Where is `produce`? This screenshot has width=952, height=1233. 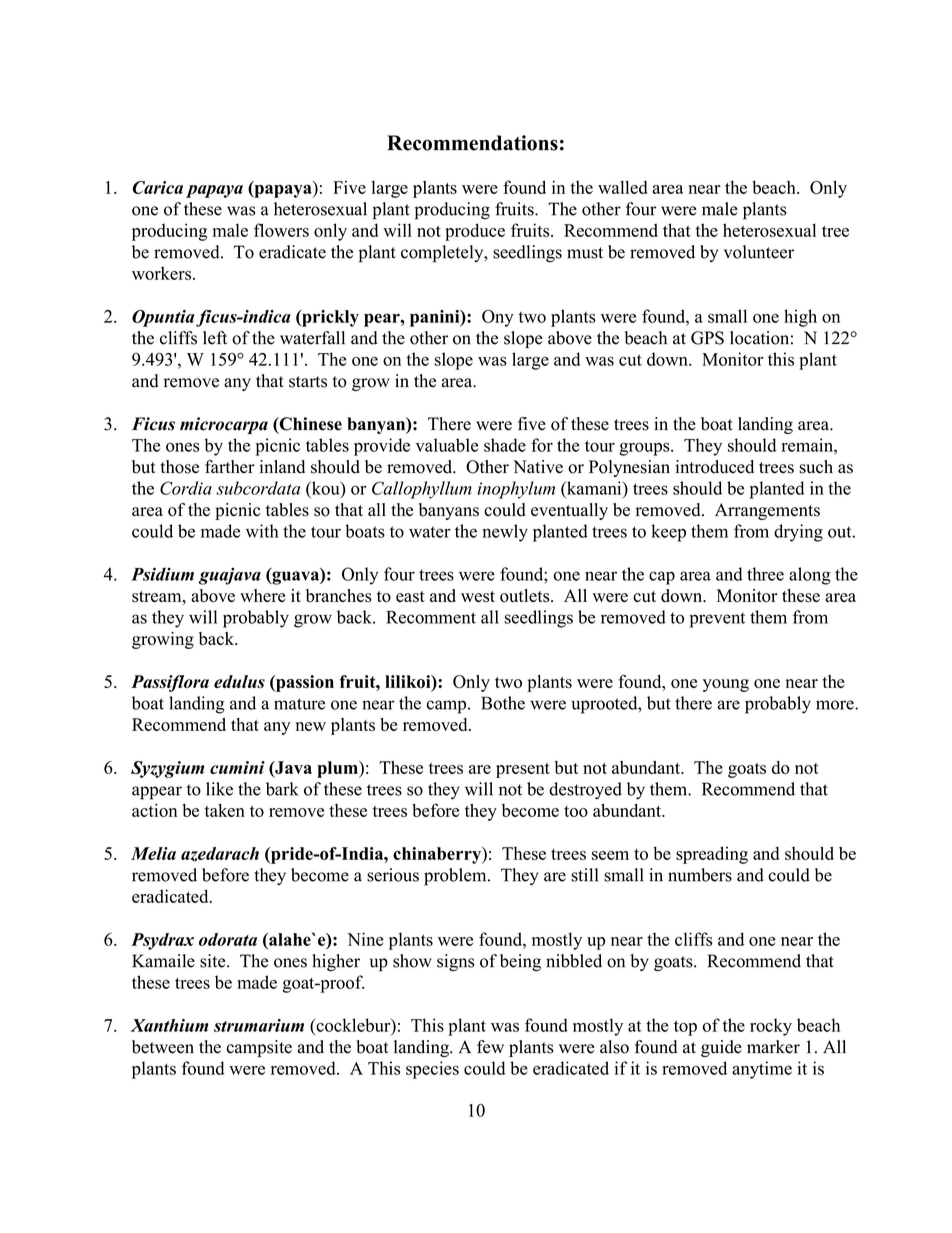 produce is located at coordinates (475, 232).
